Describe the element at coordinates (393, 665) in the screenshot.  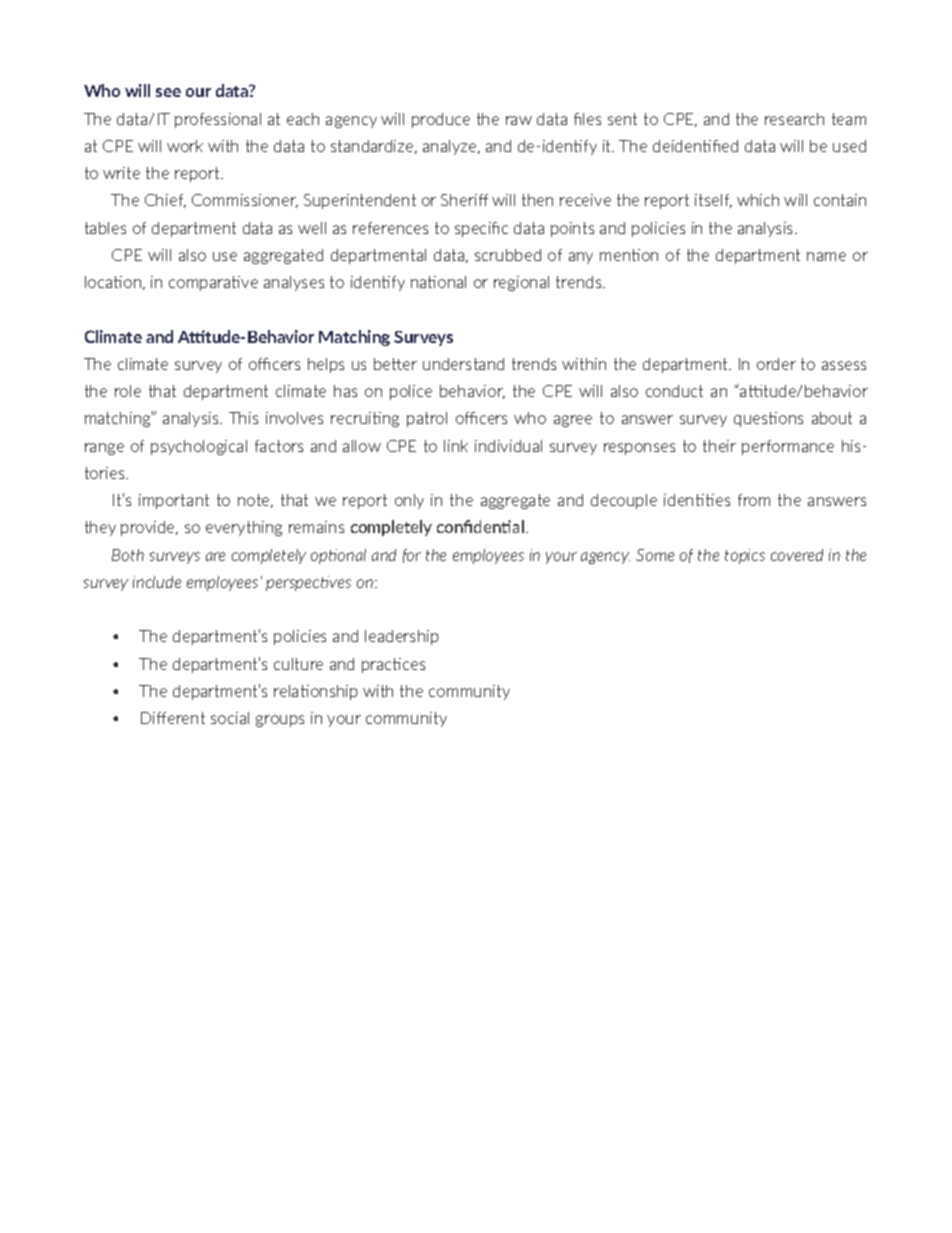
I see `practices` at that location.
